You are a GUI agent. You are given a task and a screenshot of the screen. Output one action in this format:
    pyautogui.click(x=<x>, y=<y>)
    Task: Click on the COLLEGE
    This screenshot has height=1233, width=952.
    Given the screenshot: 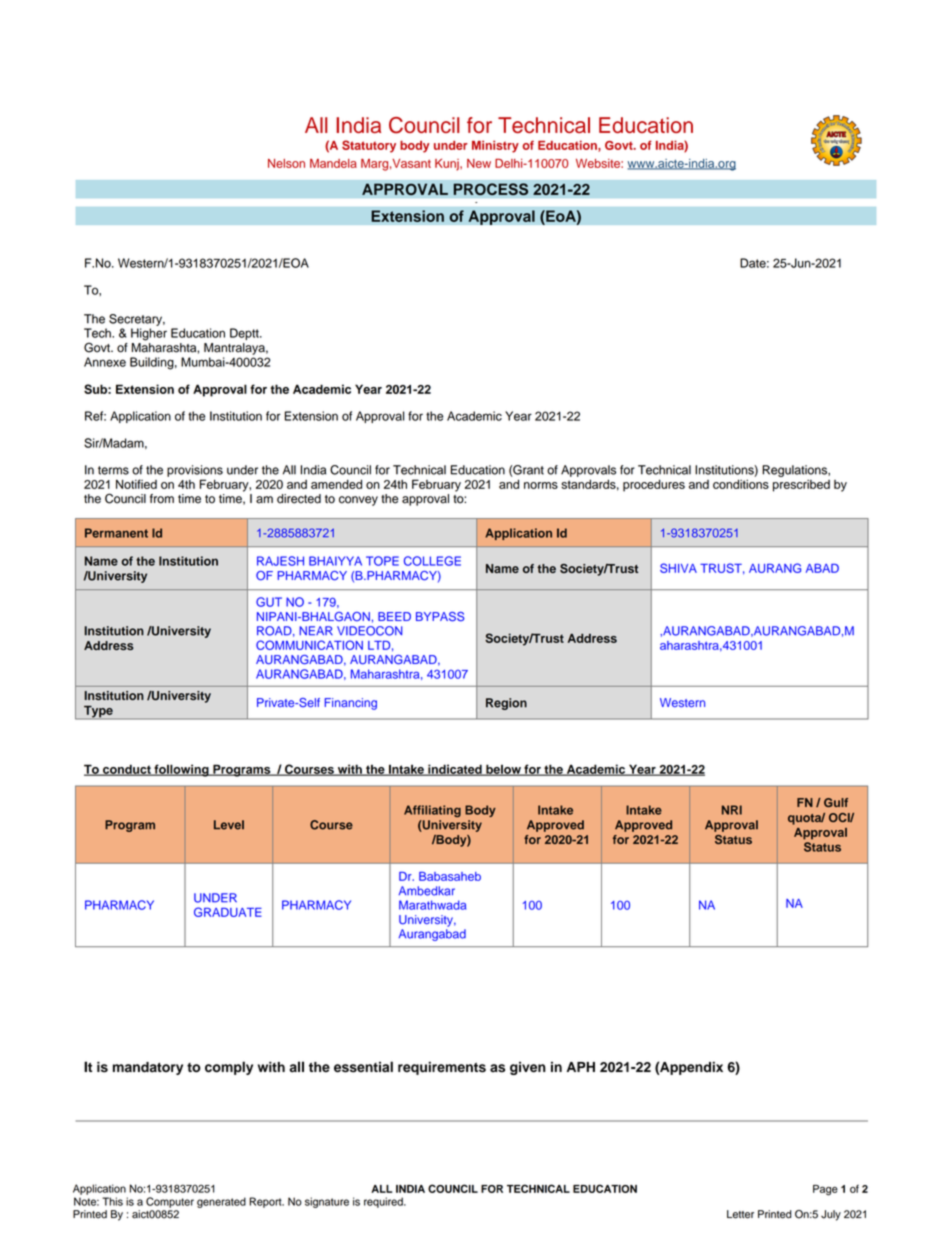 What is the action you would take?
    pyautogui.click(x=432, y=561)
